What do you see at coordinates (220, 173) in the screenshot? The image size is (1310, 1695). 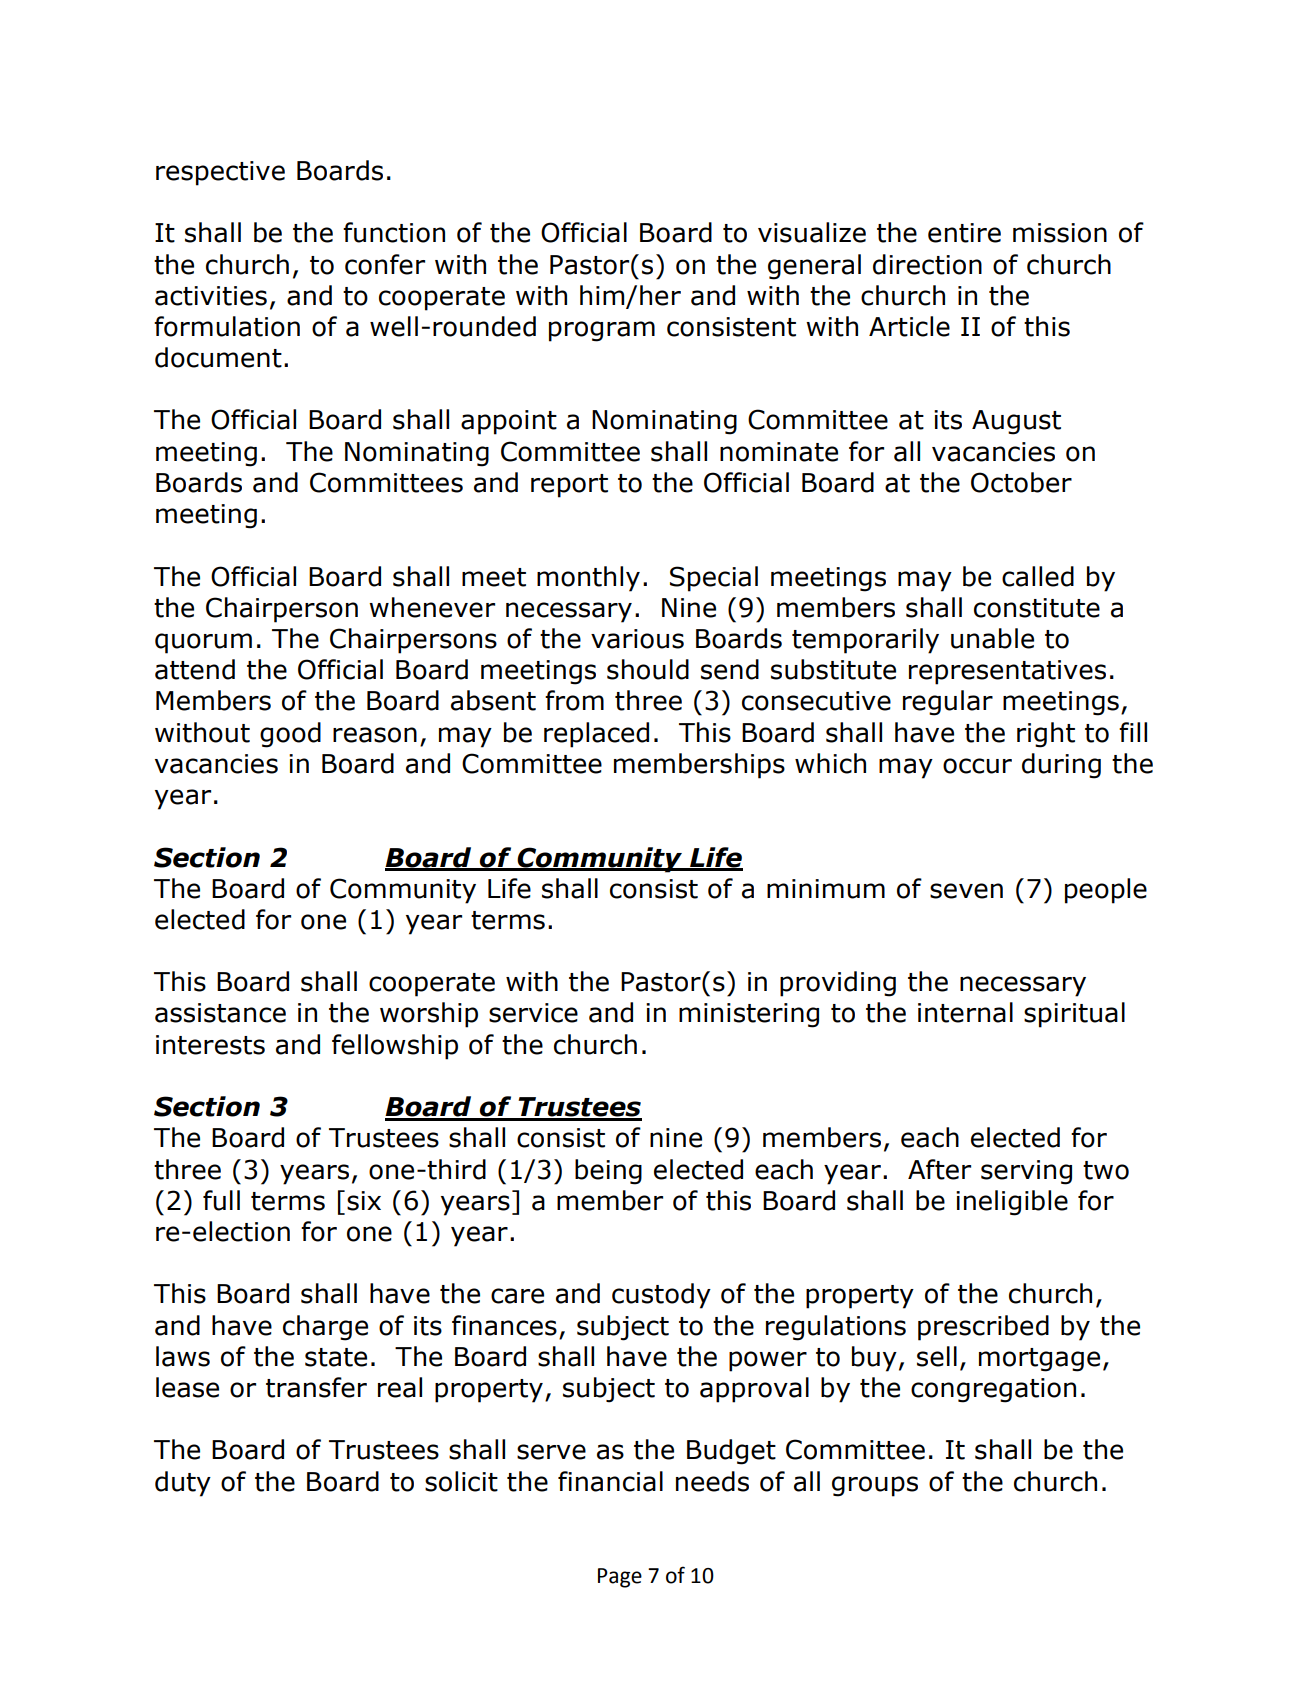 I see `respective` at bounding box center [220, 173].
